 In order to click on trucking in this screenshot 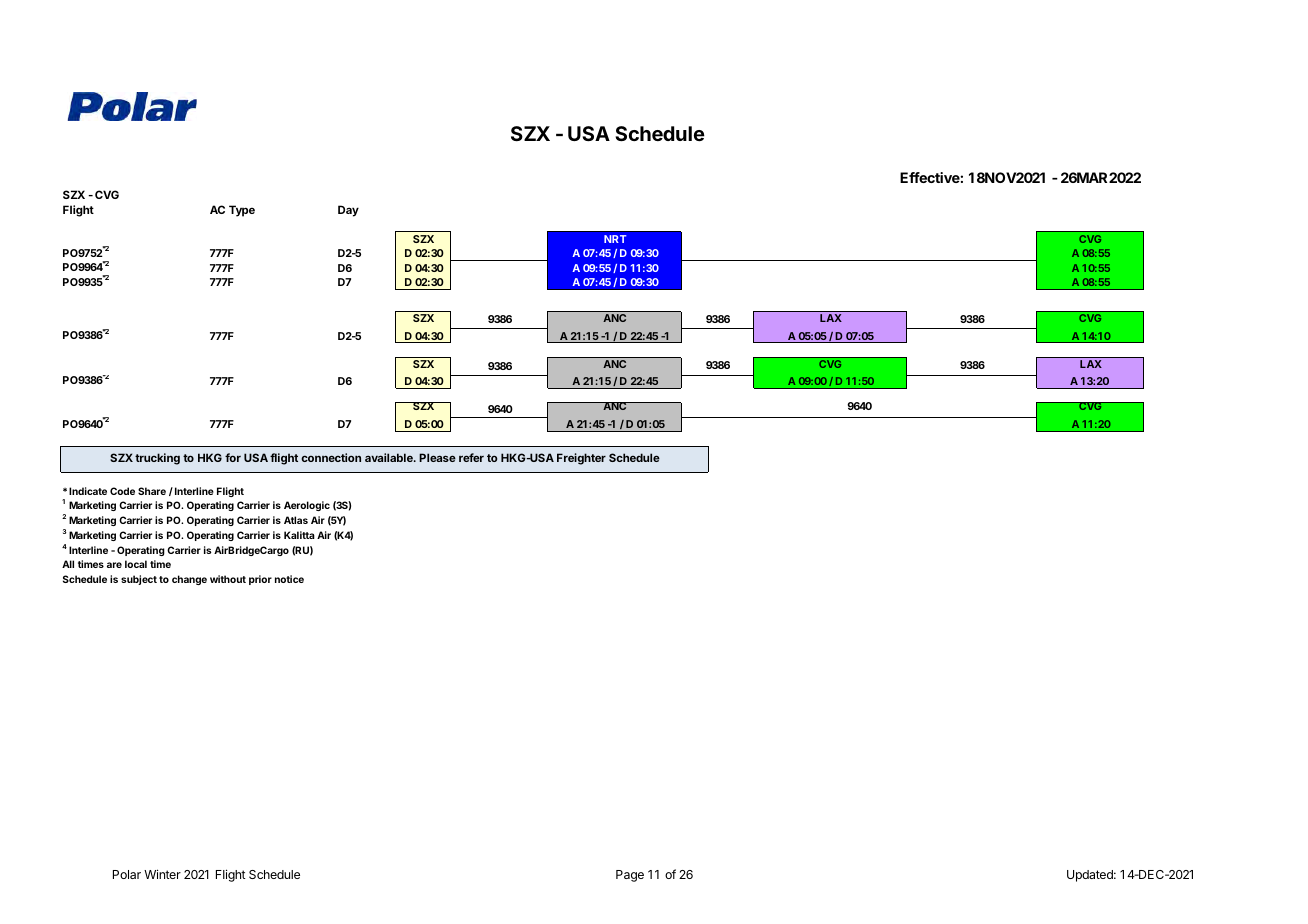, I will do `click(157, 459)`.
